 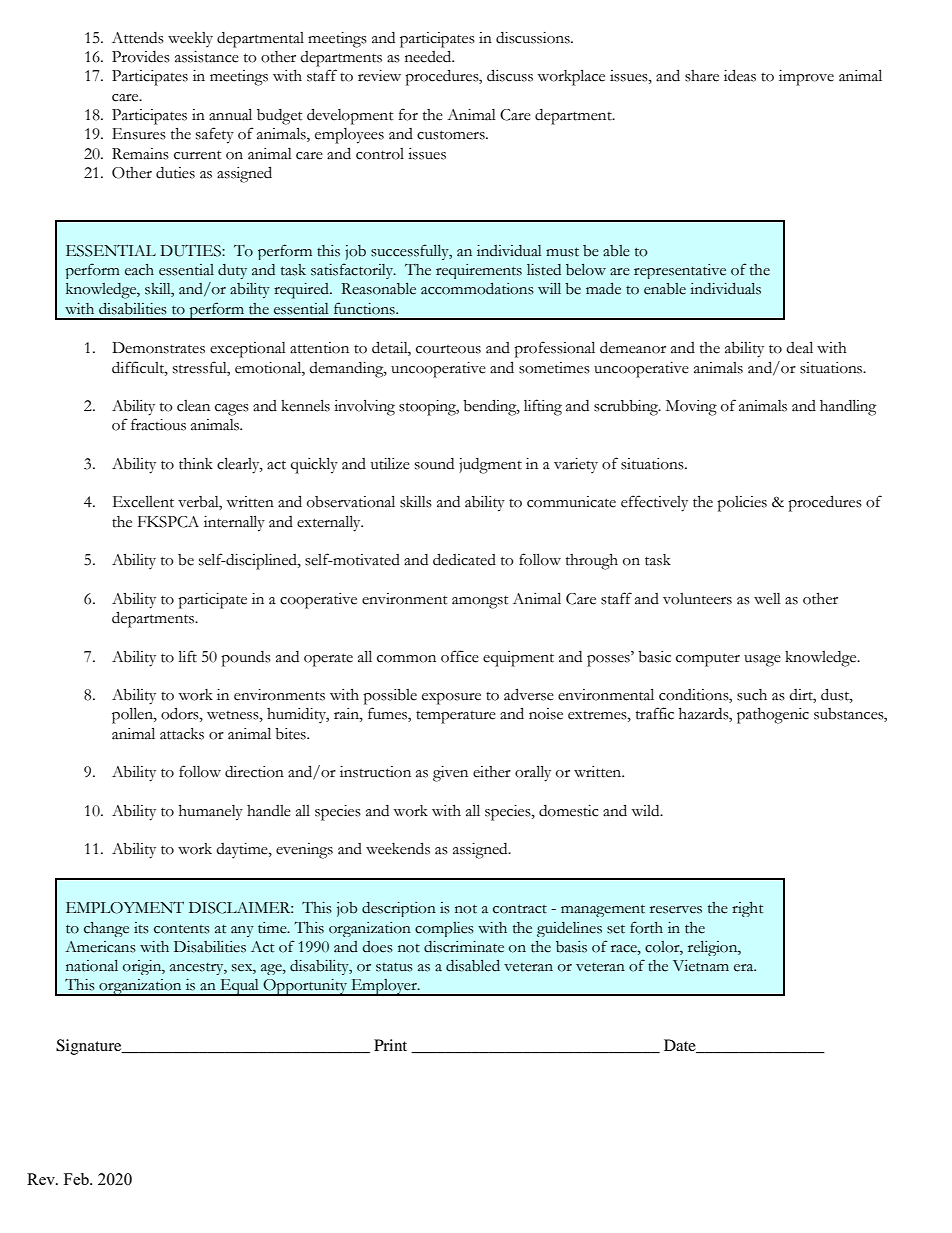 I want to click on ideas, so click(x=740, y=75).
